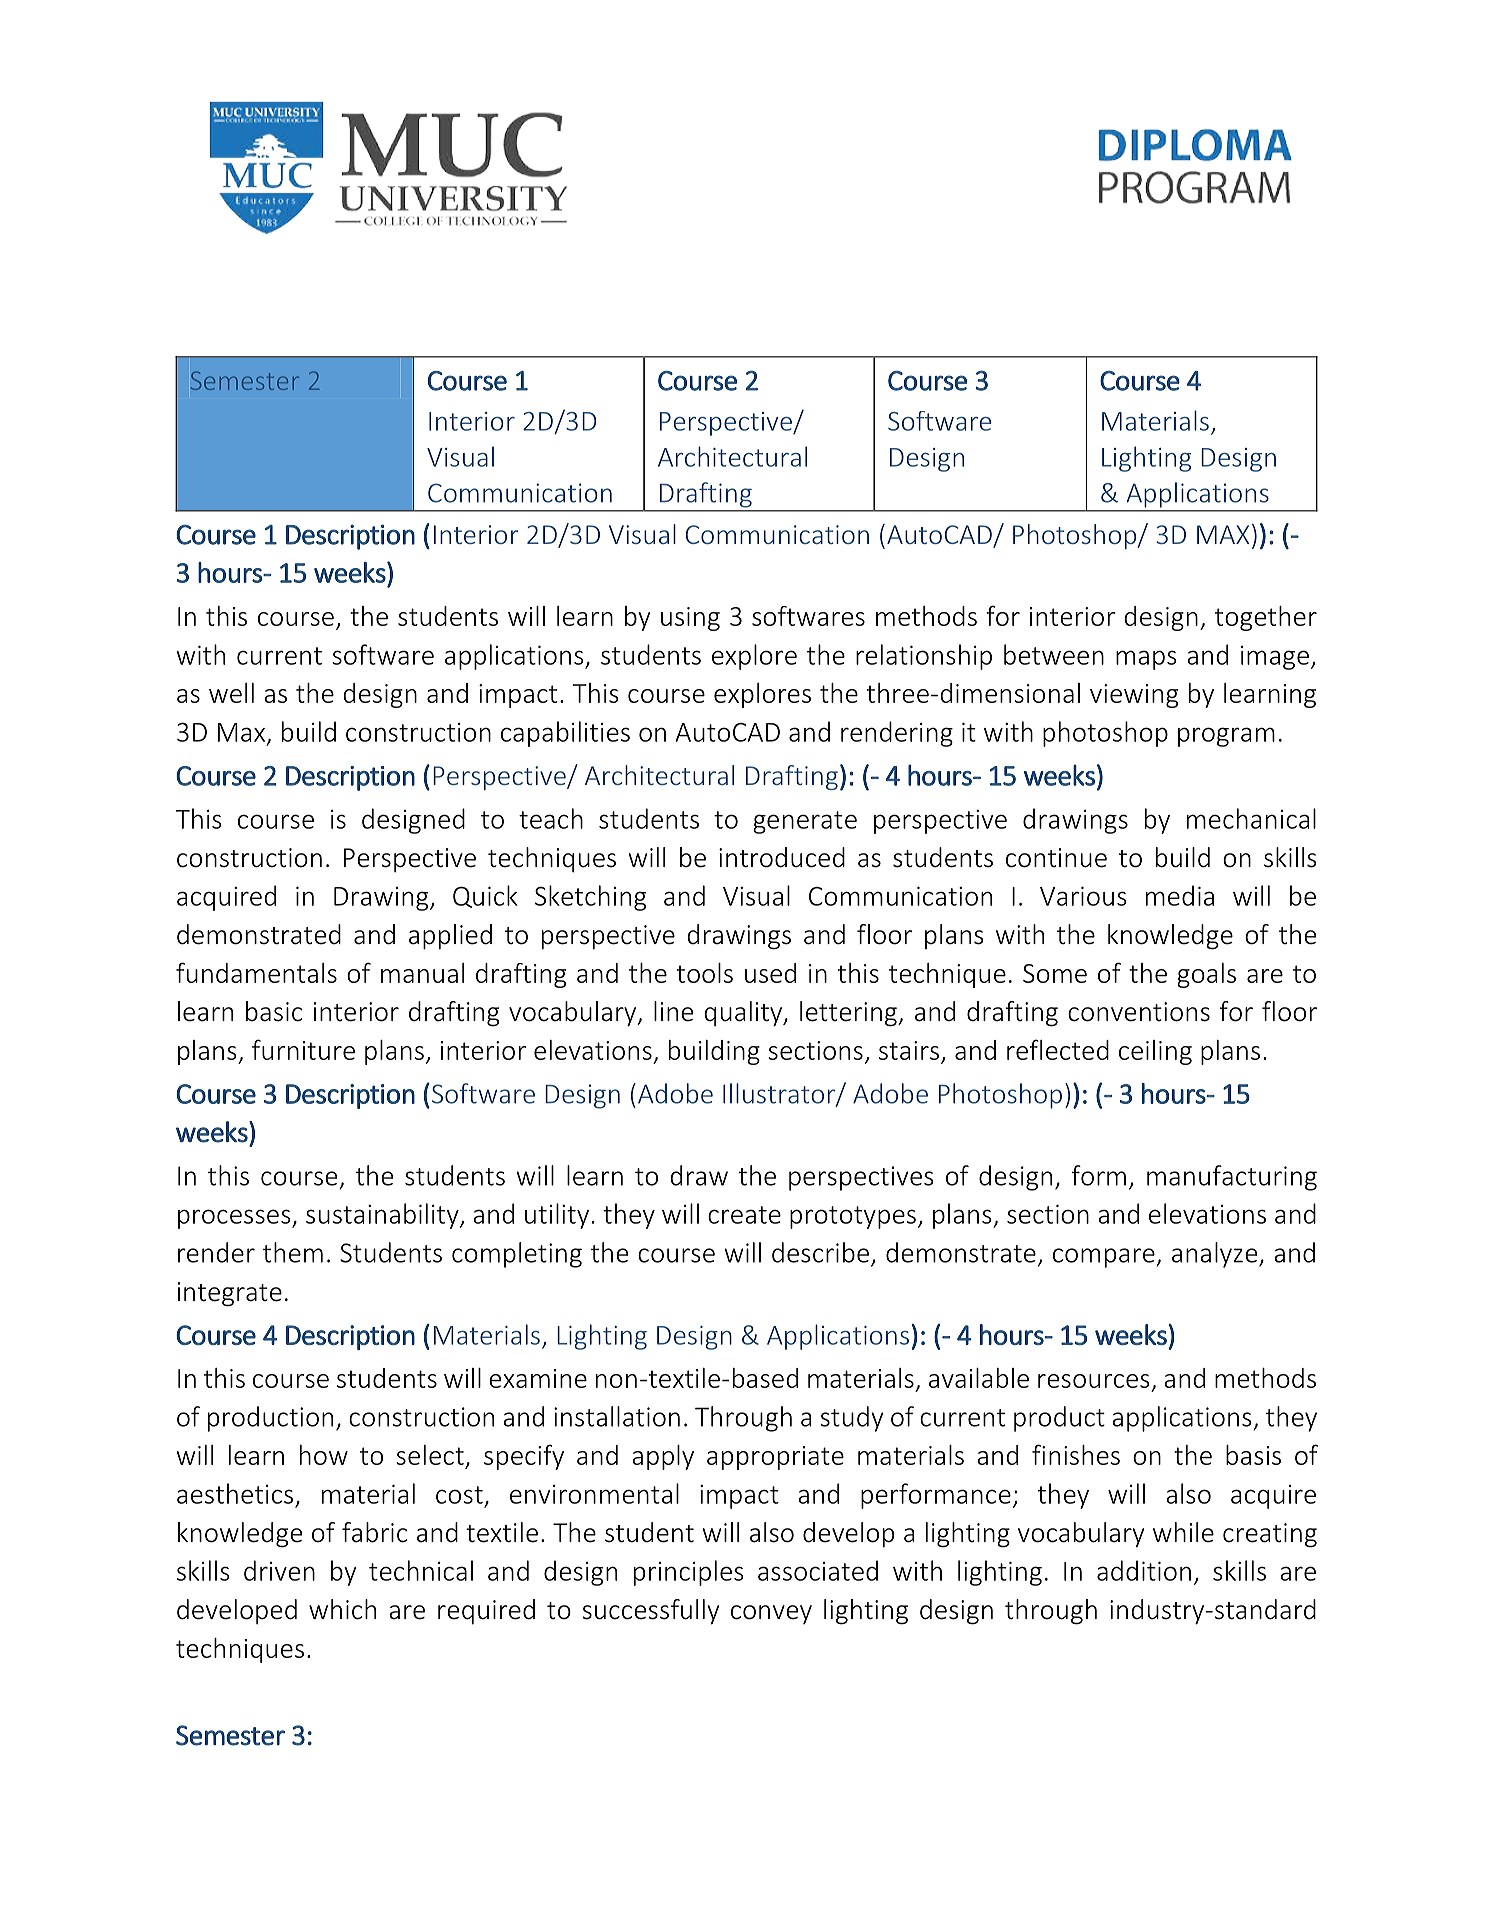 This page has width=1493, height=1932. What do you see at coordinates (770, 973) in the page?
I see `used` at bounding box center [770, 973].
